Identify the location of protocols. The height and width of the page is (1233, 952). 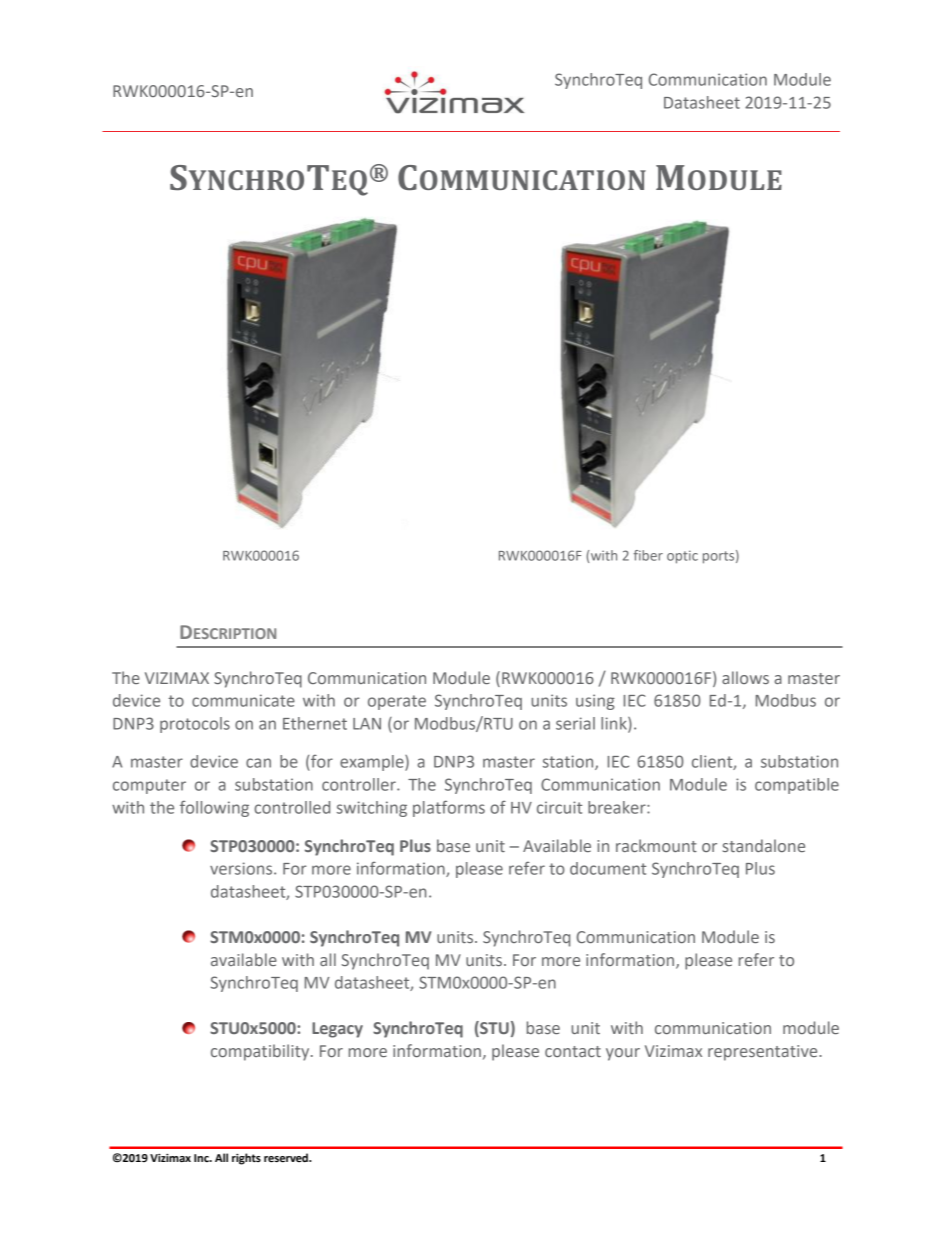
(195, 725).
